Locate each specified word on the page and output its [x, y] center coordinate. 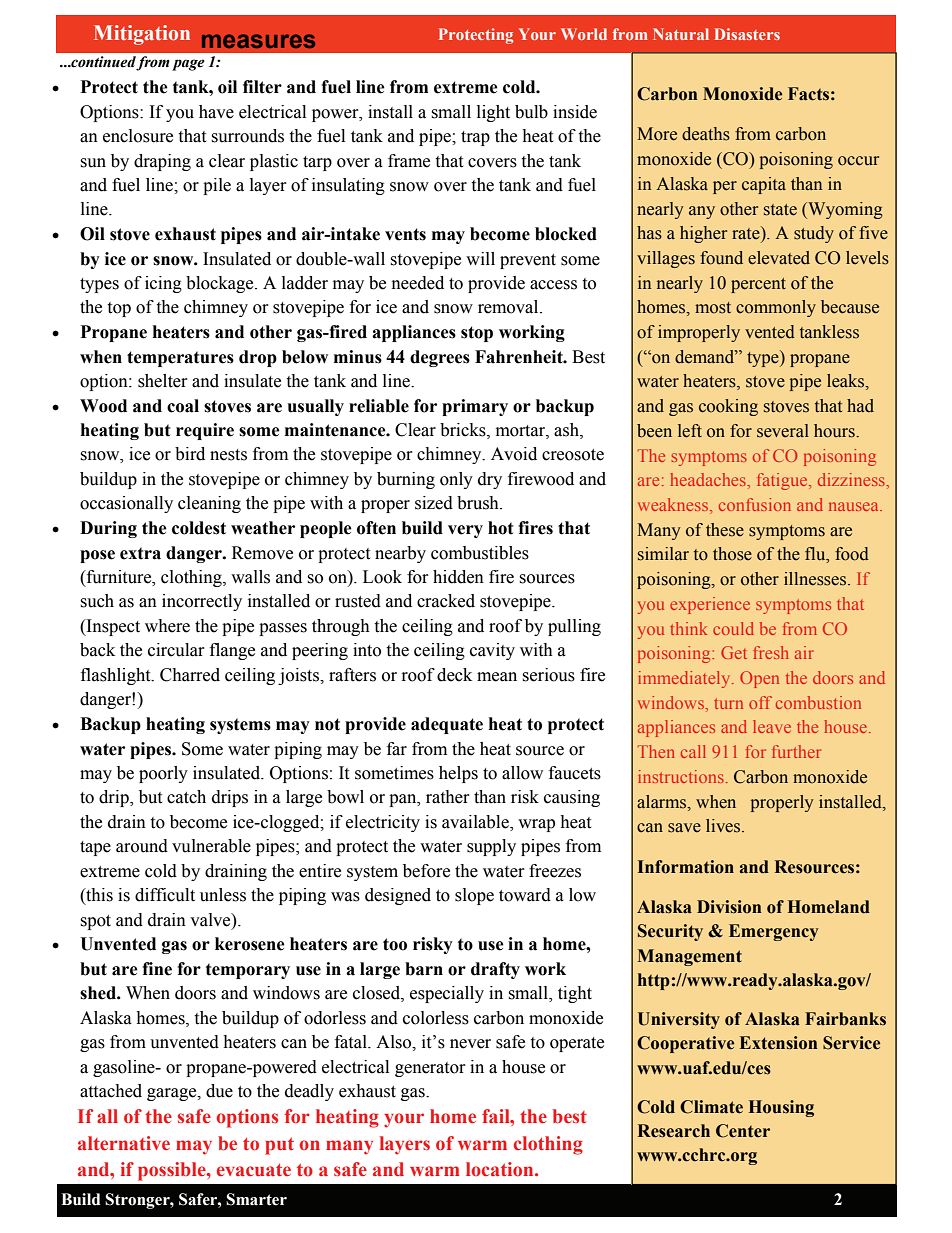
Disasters [747, 34]
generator [430, 1069]
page [188, 65]
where [167, 626]
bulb [531, 112]
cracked [446, 601]
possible [173, 1171]
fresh [771, 652]
